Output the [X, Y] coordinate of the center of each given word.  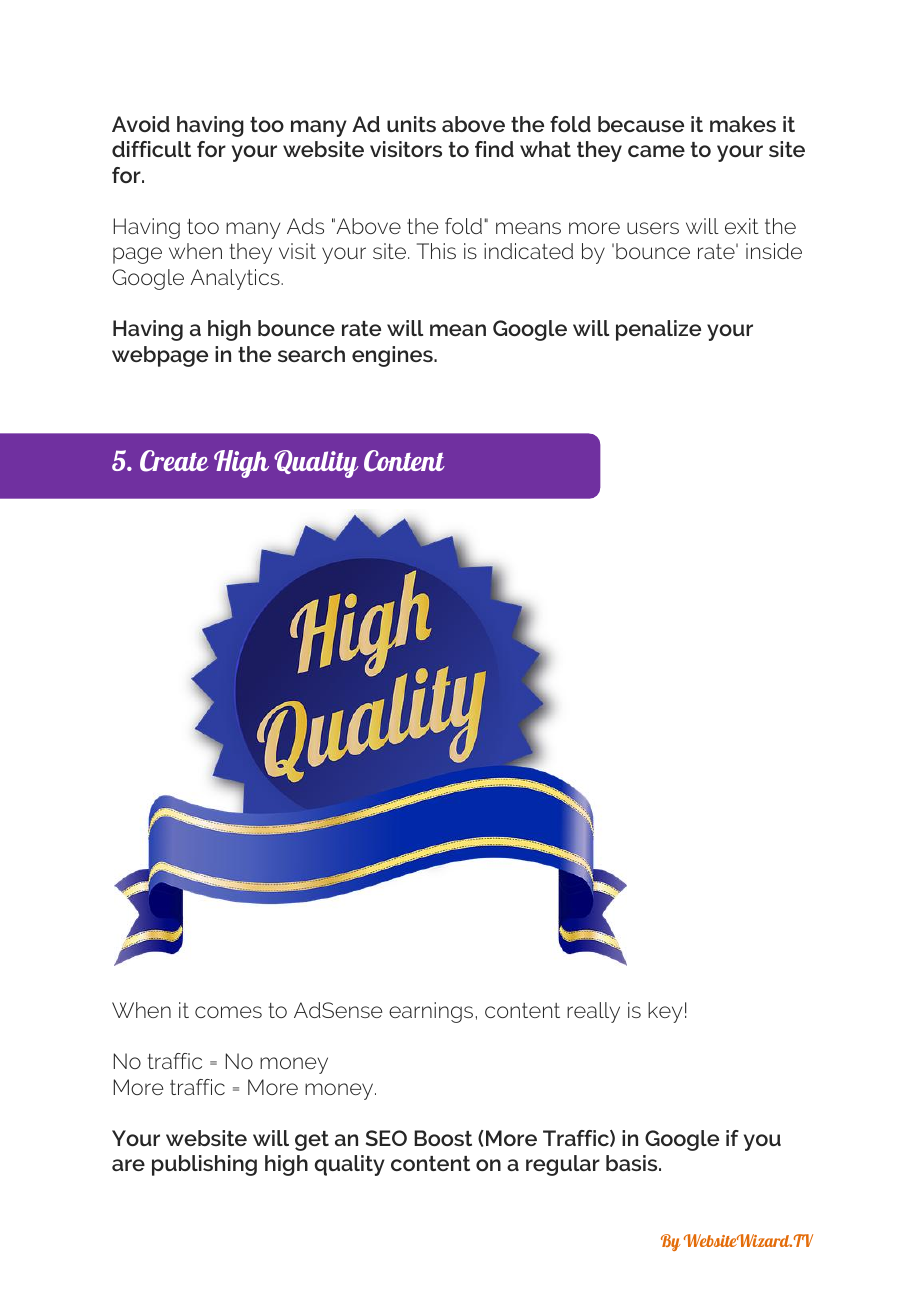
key [665, 1012]
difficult [151, 149]
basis [633, 1163]
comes [228, 1012]
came [656, 151]
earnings [431, 1012]
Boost [443, 1138]
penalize [658, 330]
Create [174, 461]
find [494, 149]
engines [393, 356]
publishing [204, 1165]
